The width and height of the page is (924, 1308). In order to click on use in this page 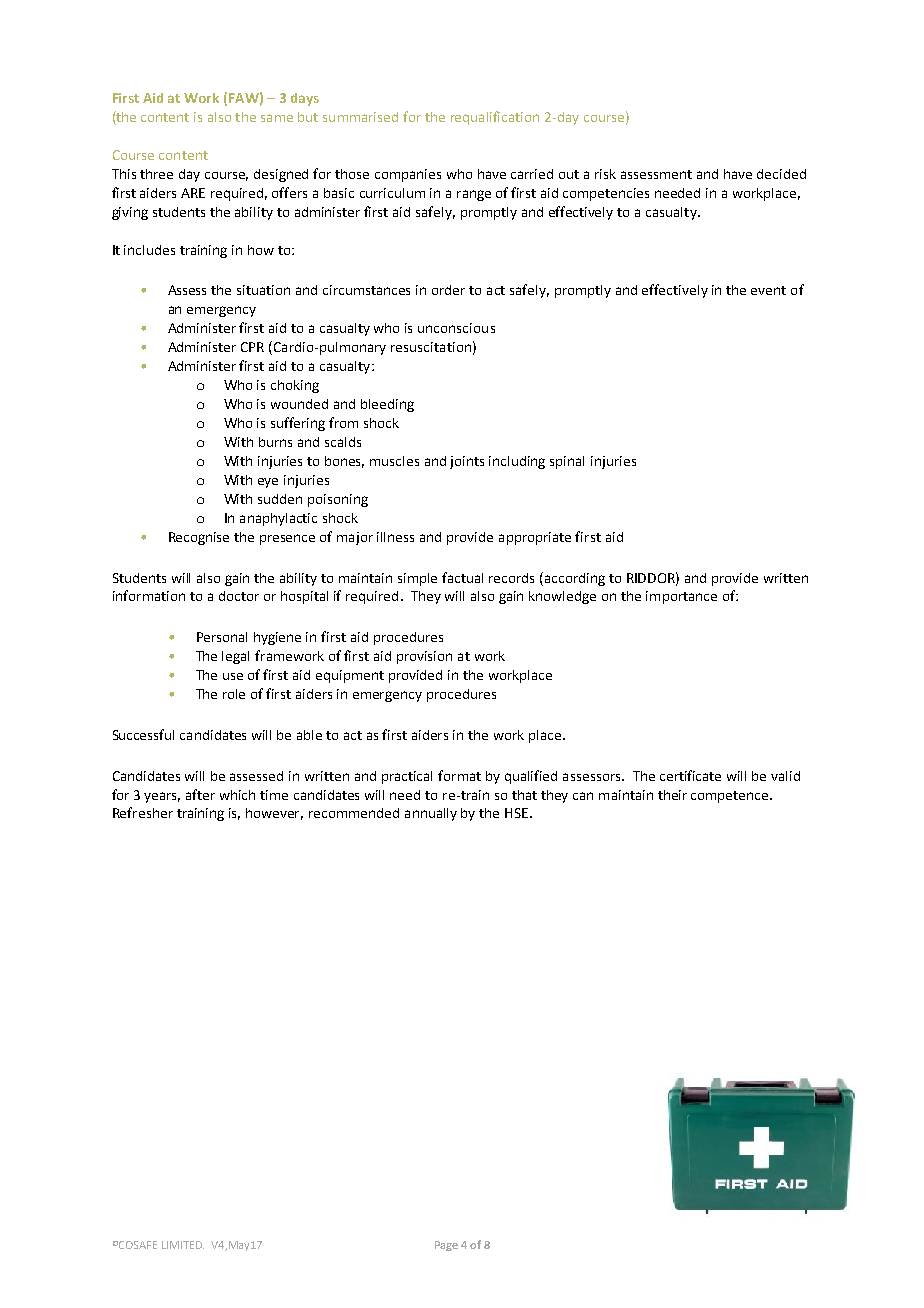, I will do `click(233, 676)`.
